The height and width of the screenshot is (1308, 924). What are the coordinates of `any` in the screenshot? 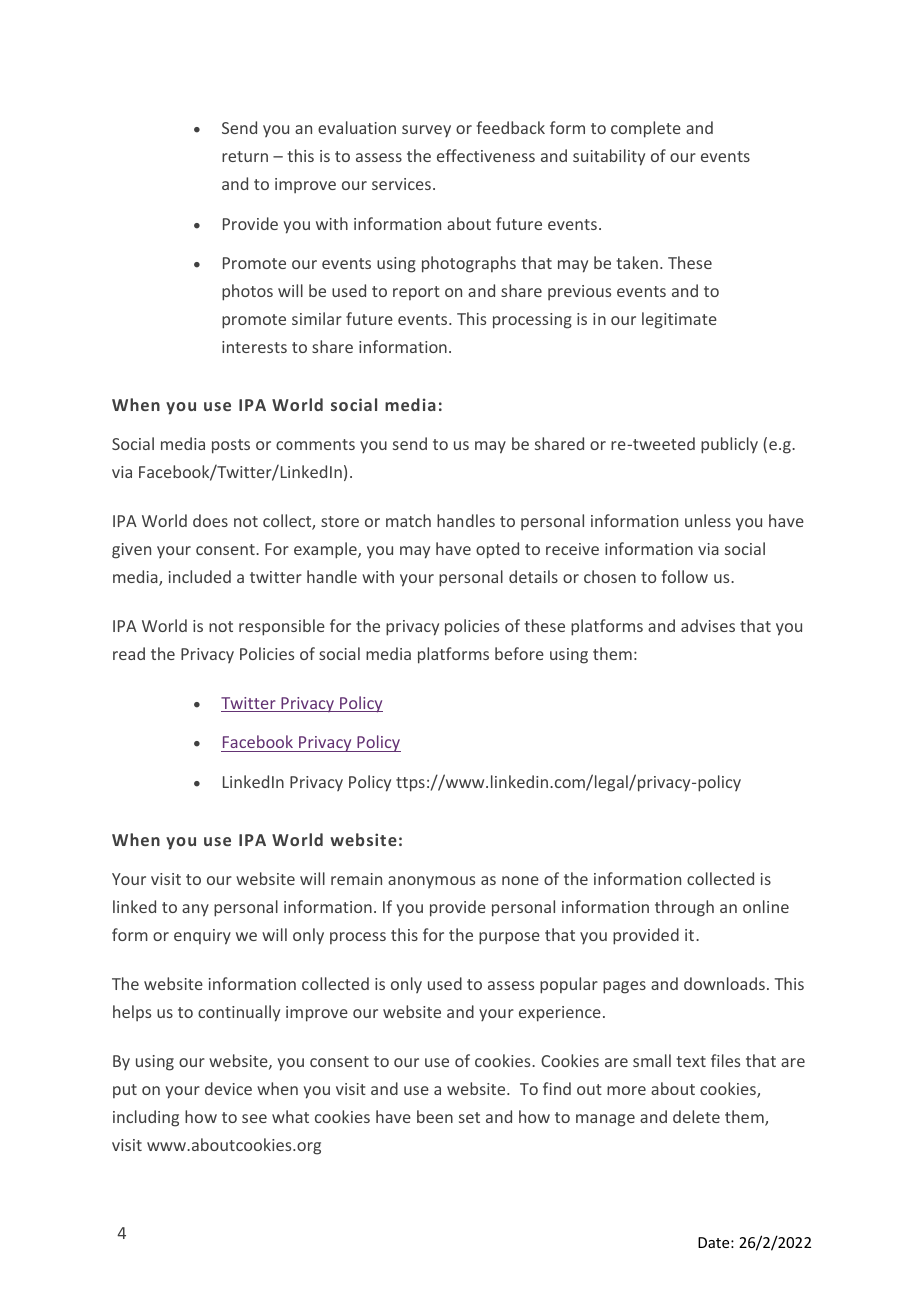 It's located at (195, 910).
